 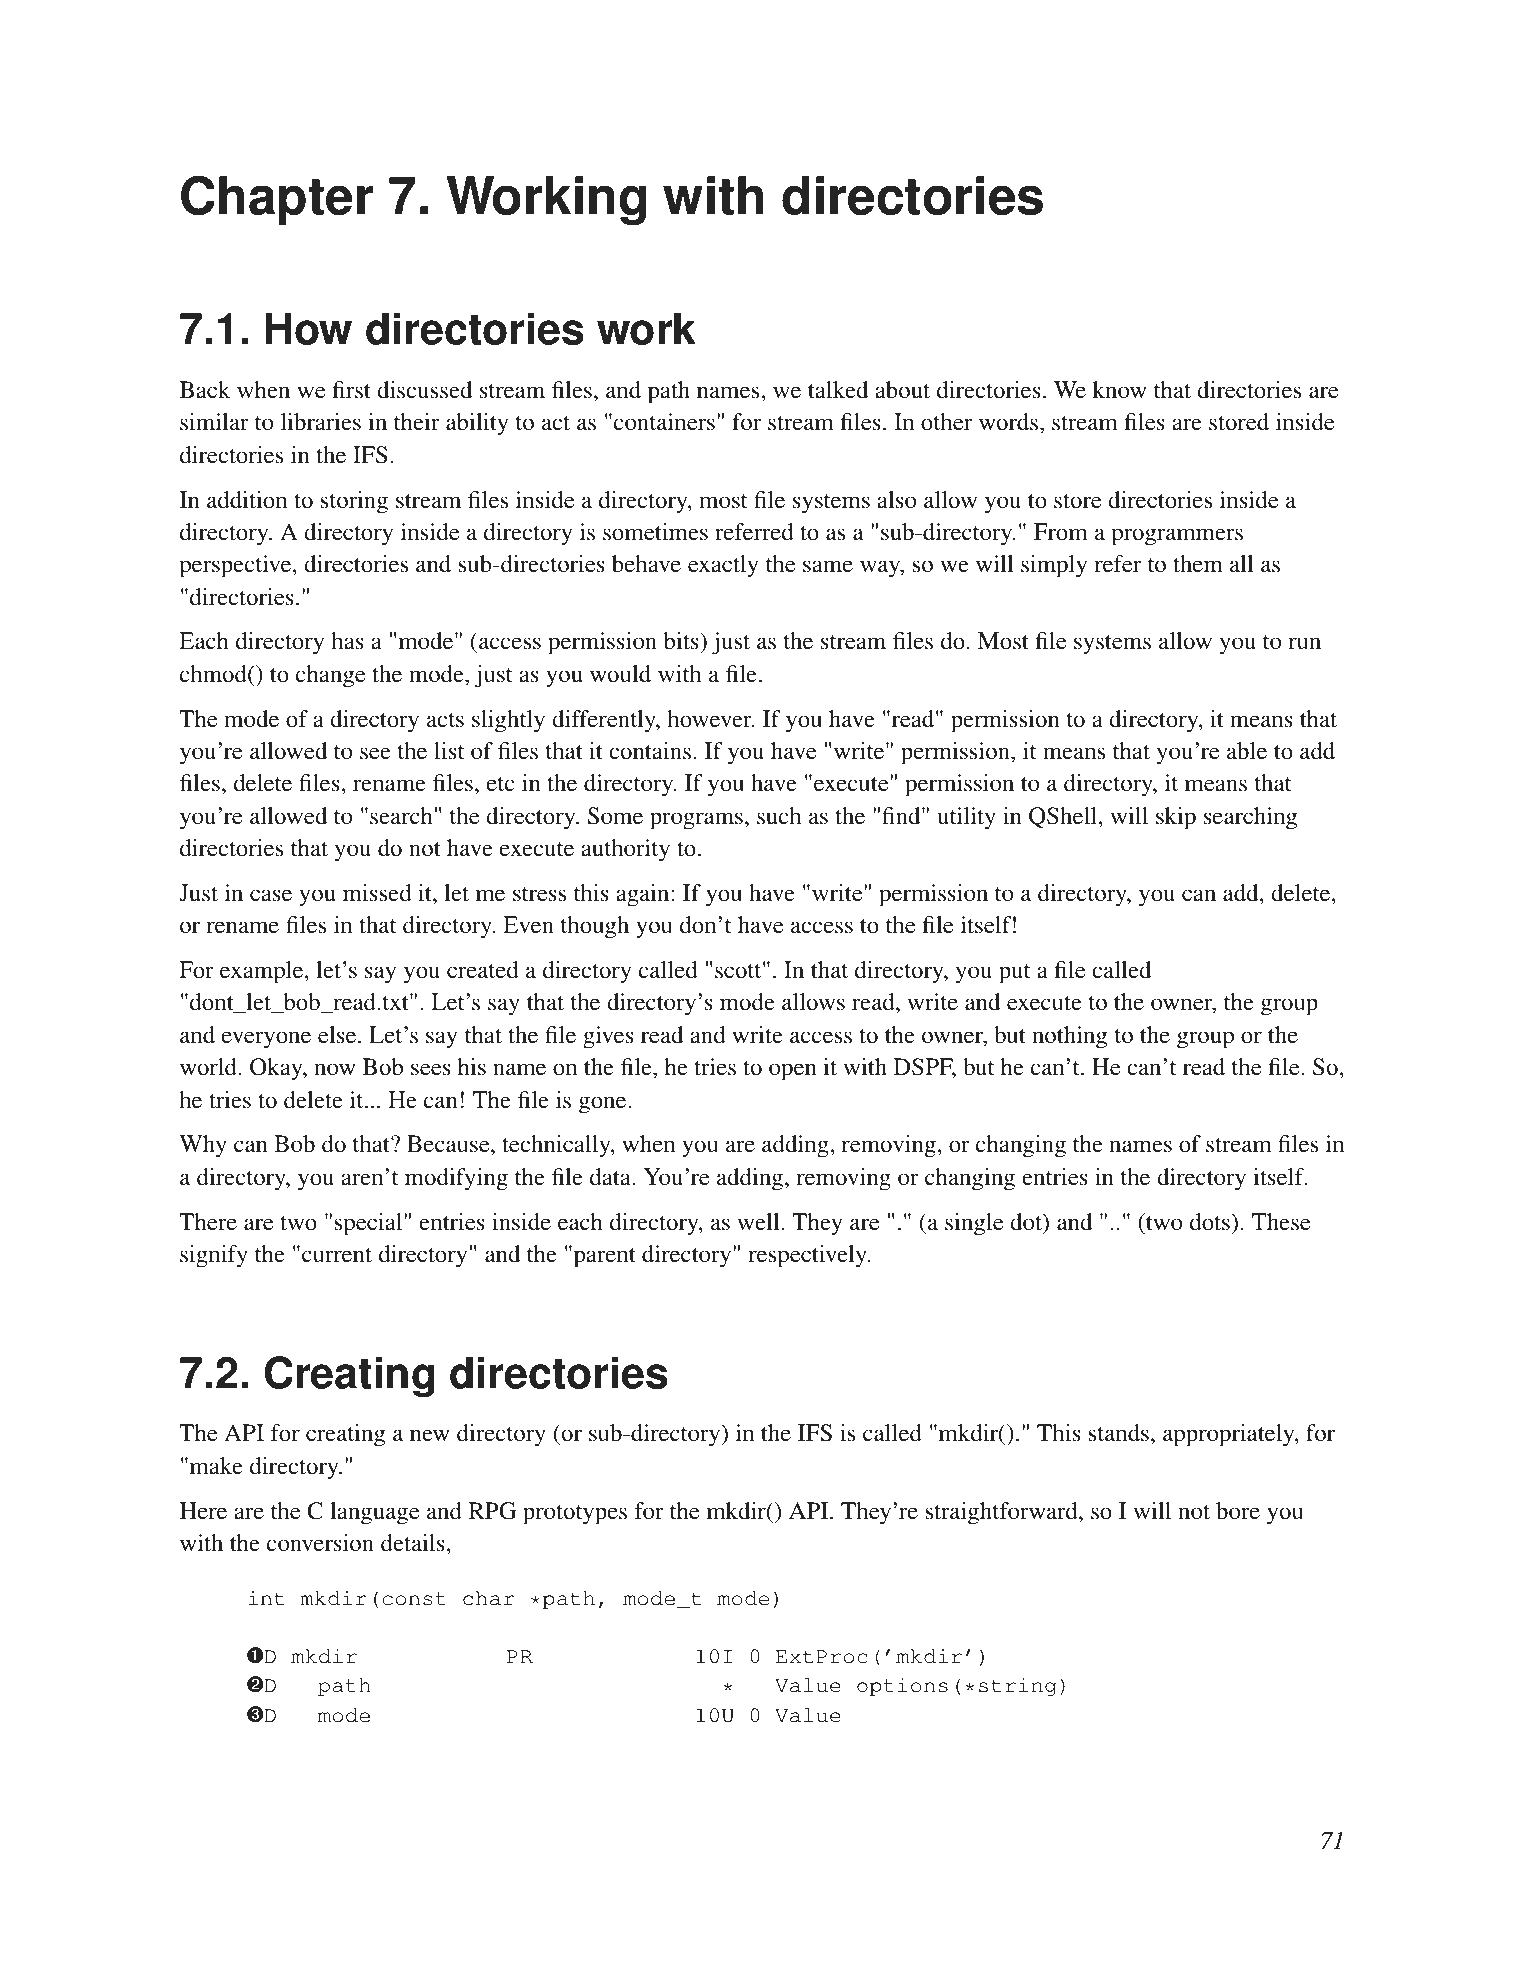 I want to click on missed, so click(x=377, y=893).
